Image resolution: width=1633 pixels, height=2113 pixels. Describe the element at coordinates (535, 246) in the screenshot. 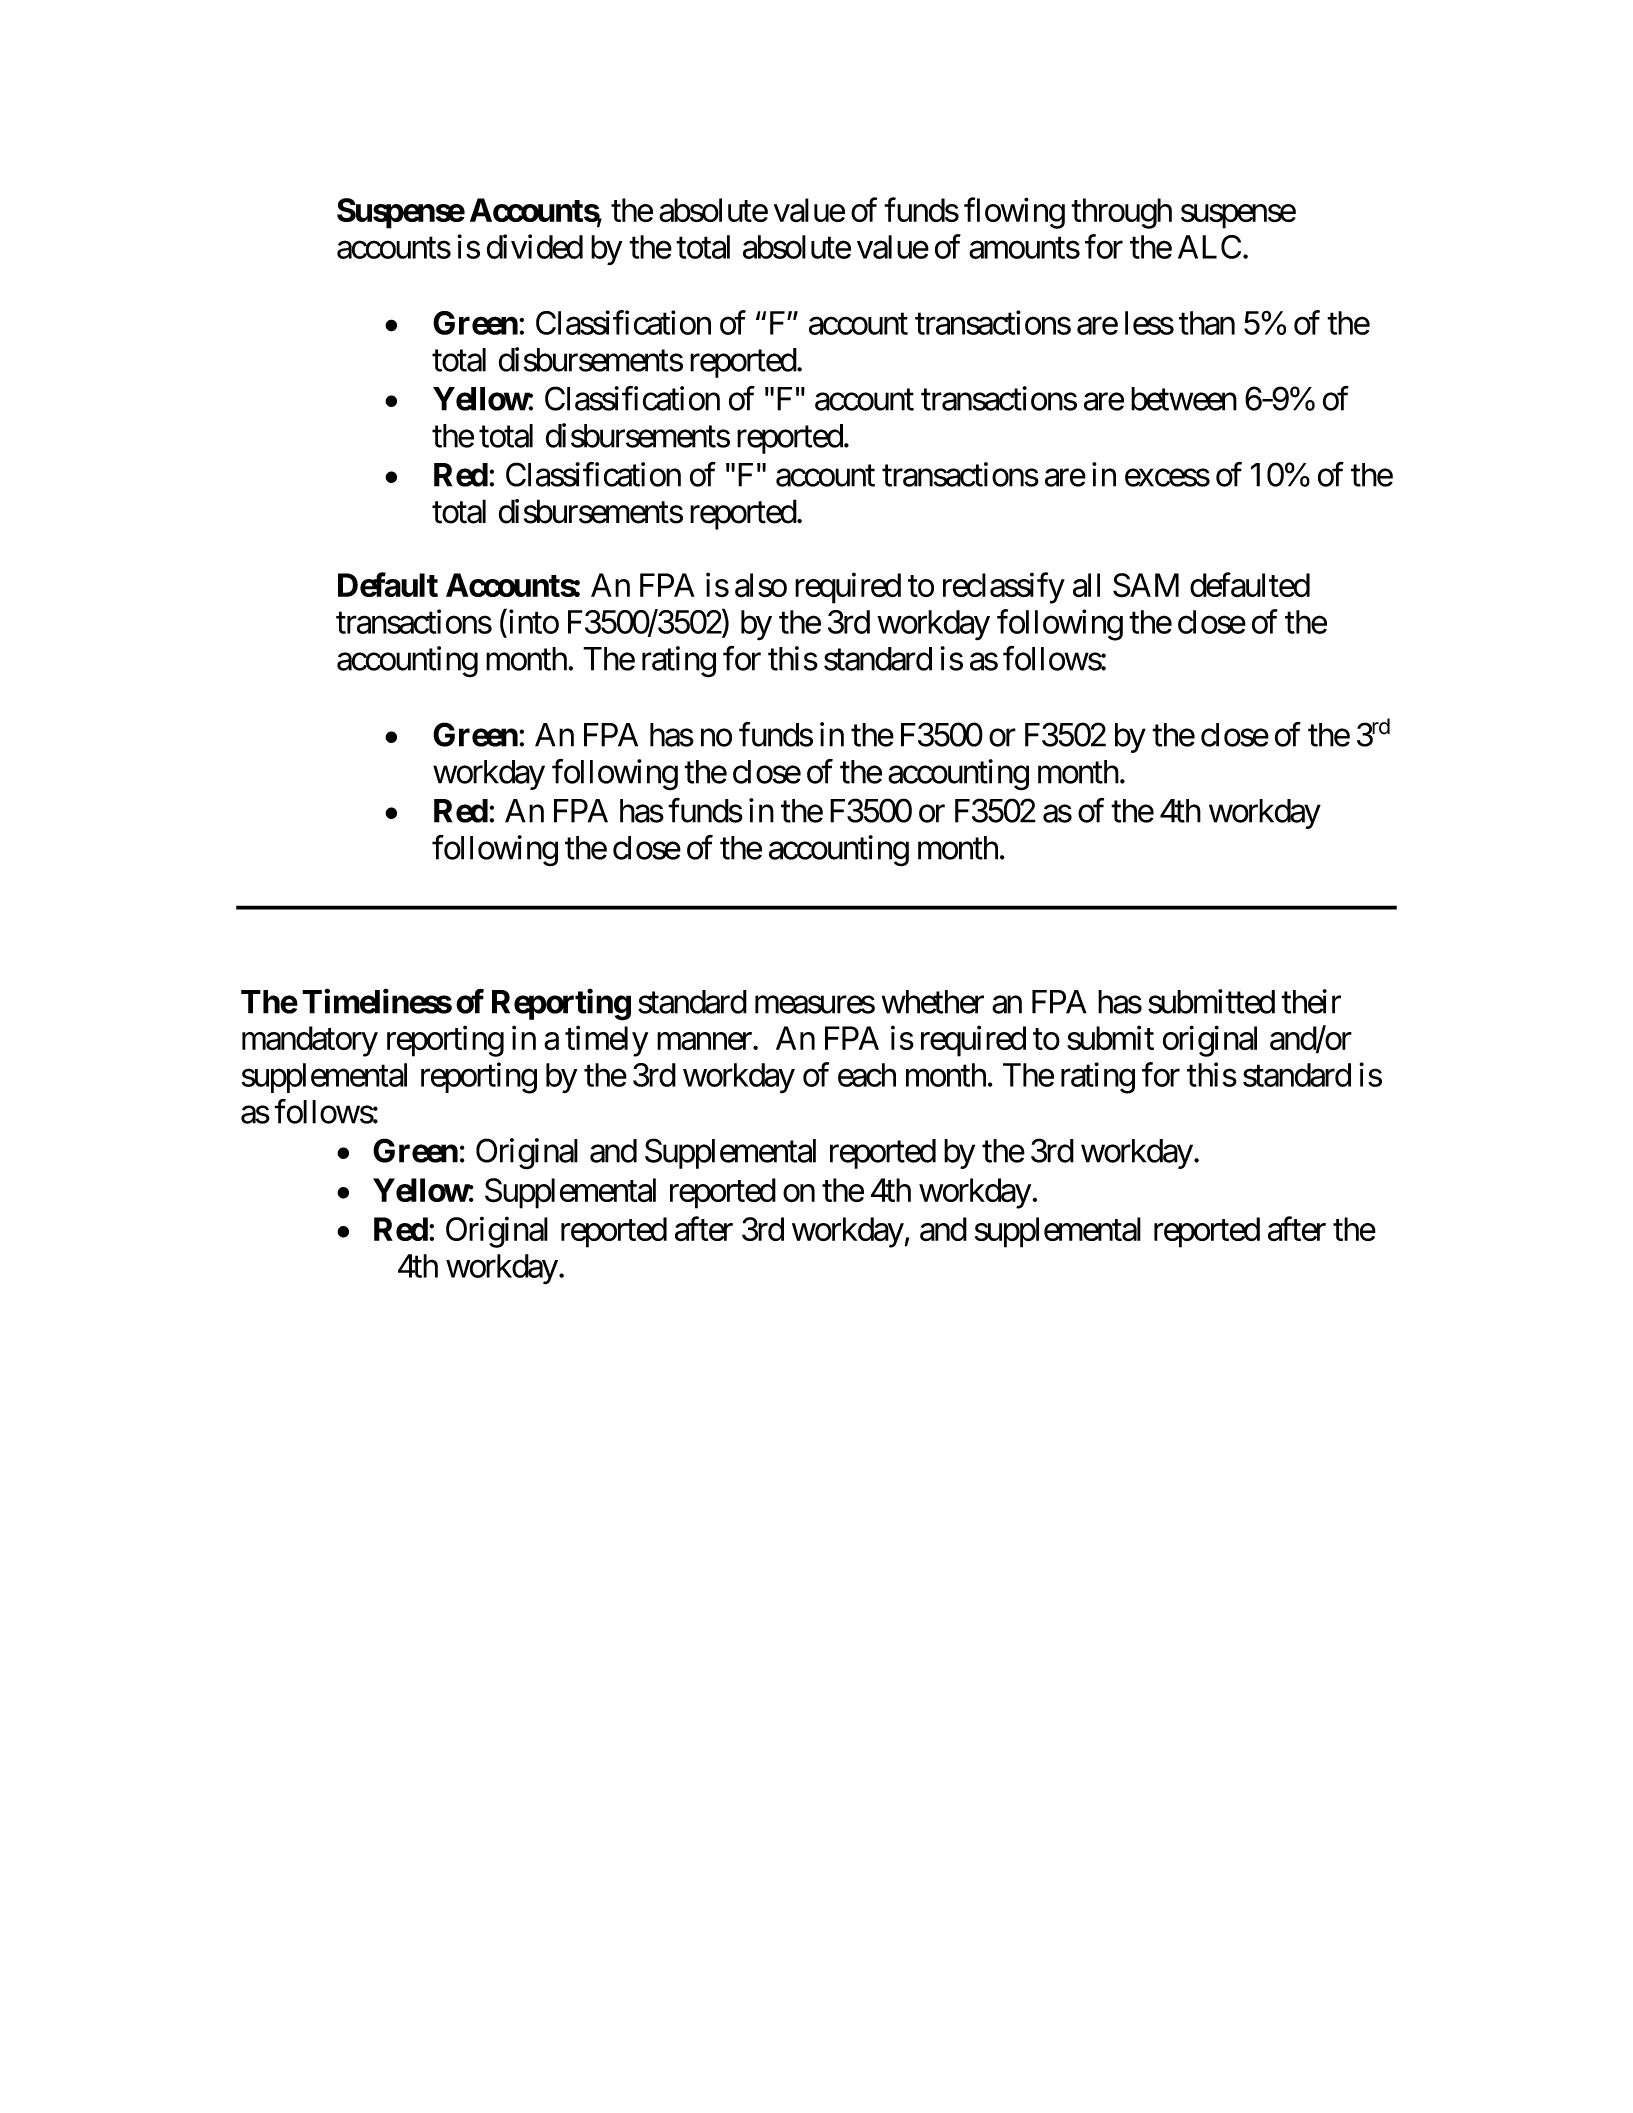

I see `divided` at that location.
